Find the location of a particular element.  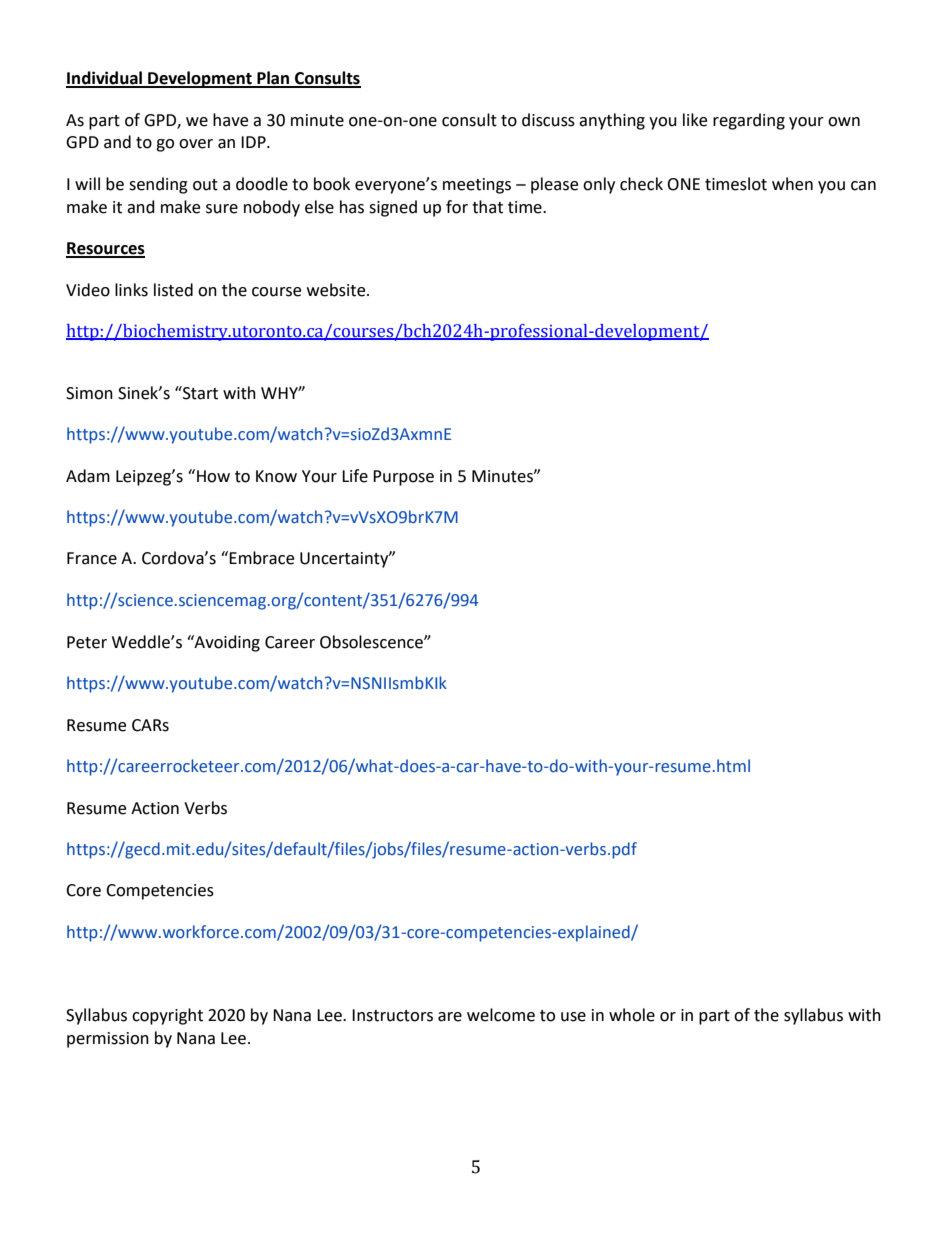

when is located at coordinates (792, 184).
